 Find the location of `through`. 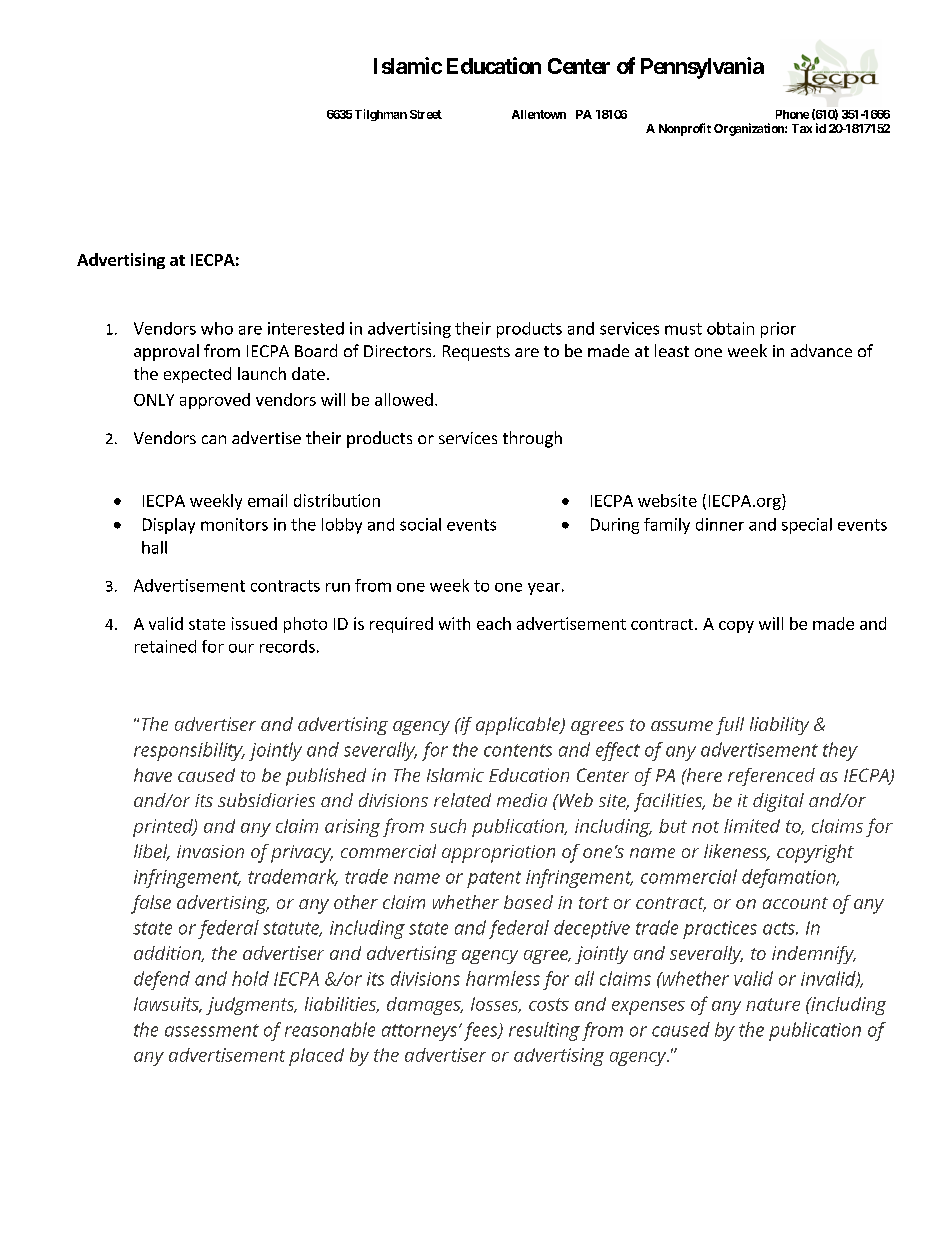

through is located at coordinates (532, 439).
